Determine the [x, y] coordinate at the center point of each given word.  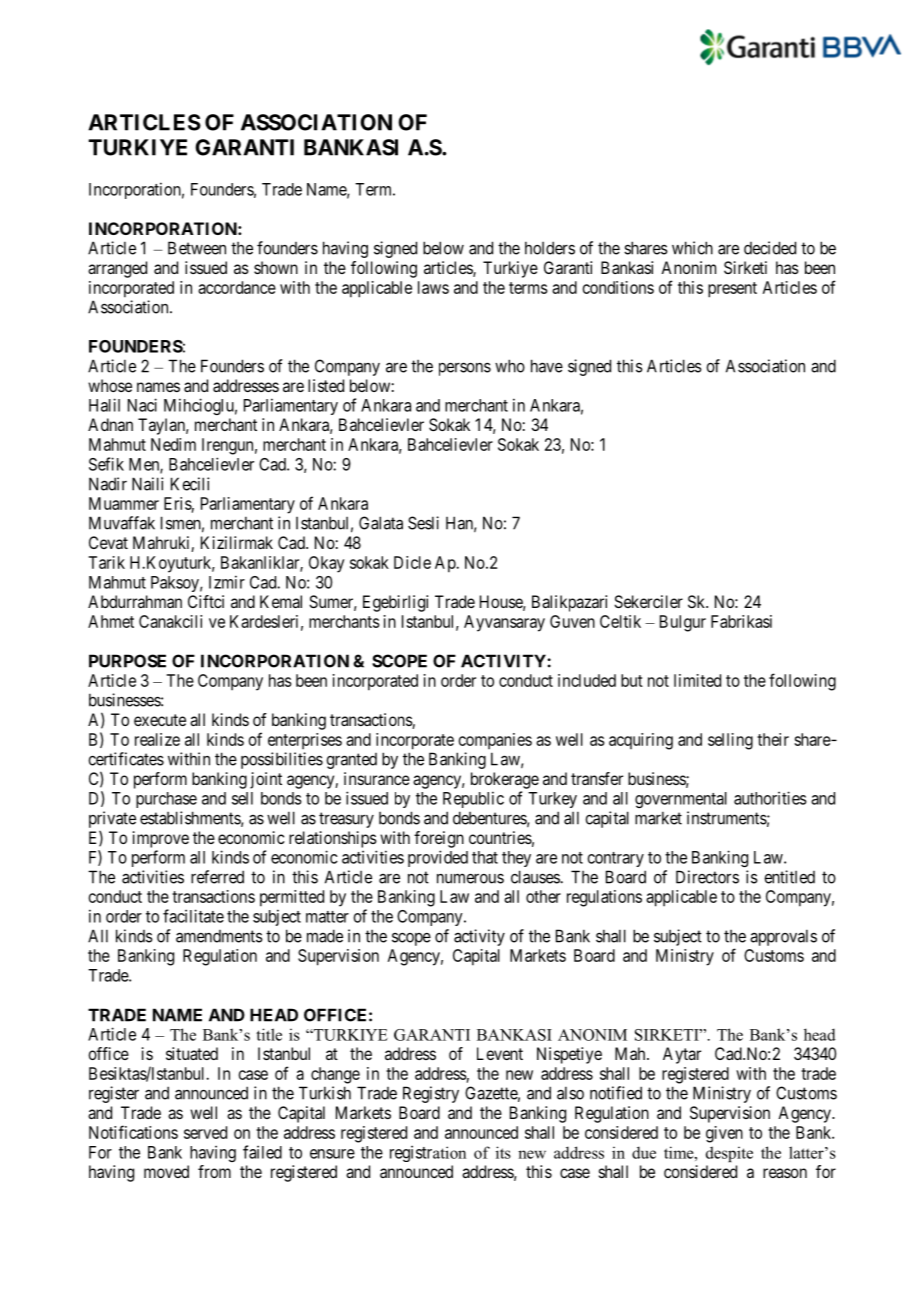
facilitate [193, 916]
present [732, 290]
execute [160, 720]
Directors [707, 877]
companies [495, 741]
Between [197, 248]
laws [433, 287]
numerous [470, 878]
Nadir [108, 484]
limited [697, 680]
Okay [326, 564]
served [205, 1132]
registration [428, 1153]
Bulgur [683, 623]
